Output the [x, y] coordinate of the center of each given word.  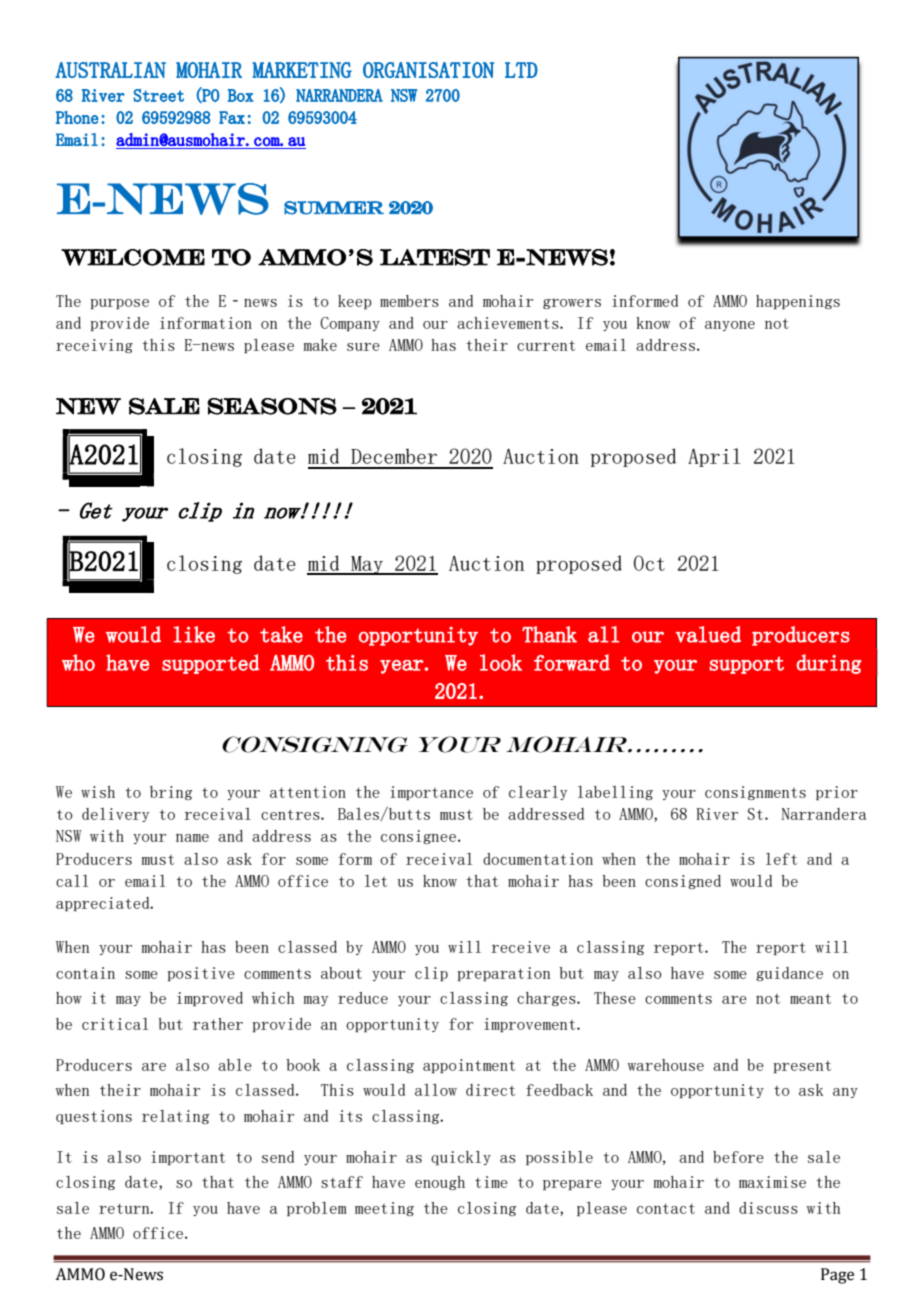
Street [158, 95]
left [781, 859]
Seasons [272, 406]
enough [440, 1183]
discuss [768, 1208]
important [188, 1158]
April [714, 457]
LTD [521, 70]
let [376, 881]
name [192, 838]
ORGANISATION [428, 70]
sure [363, 346]
